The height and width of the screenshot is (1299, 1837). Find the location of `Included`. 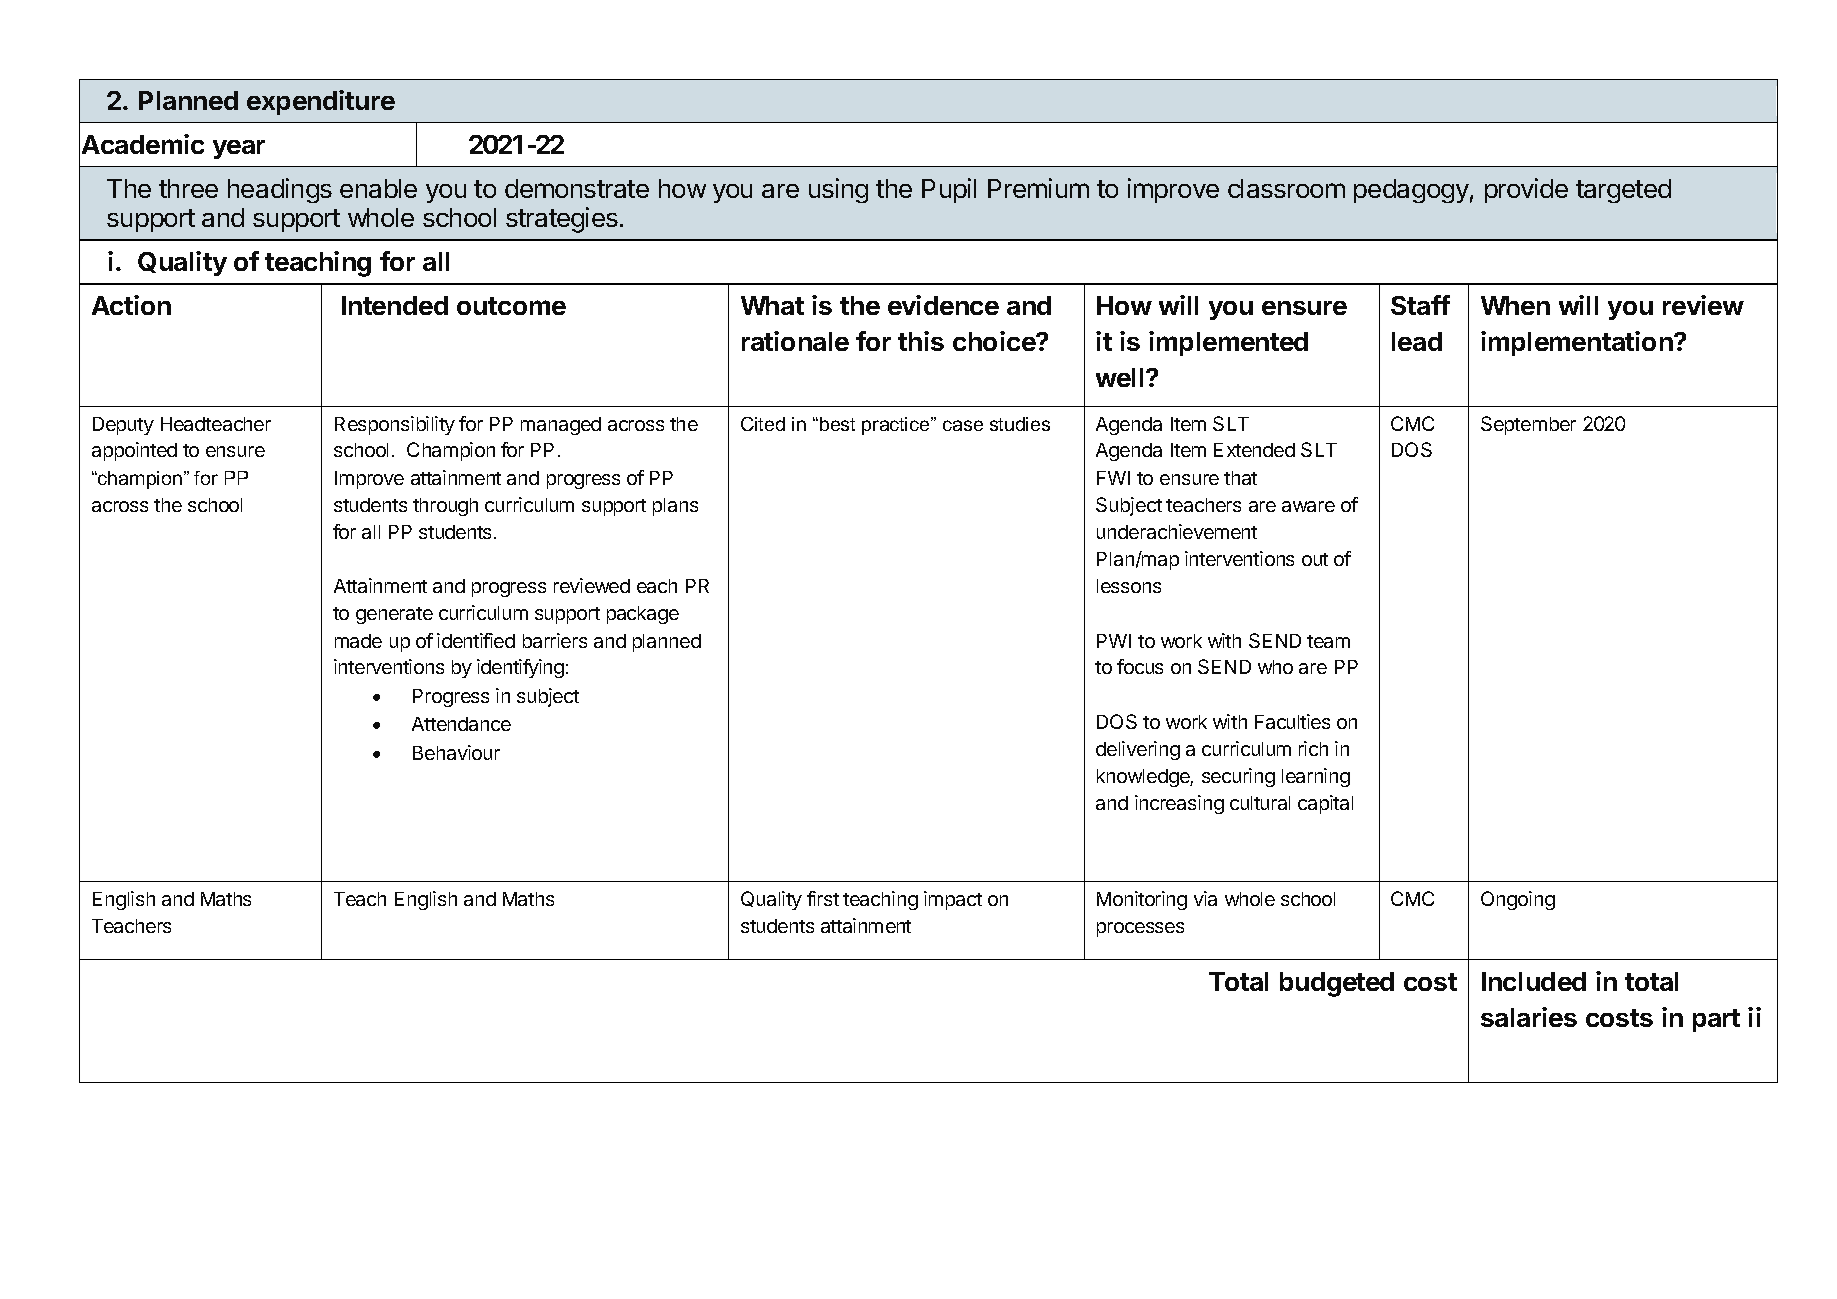

Included is located at coordinates (1534, 981).
